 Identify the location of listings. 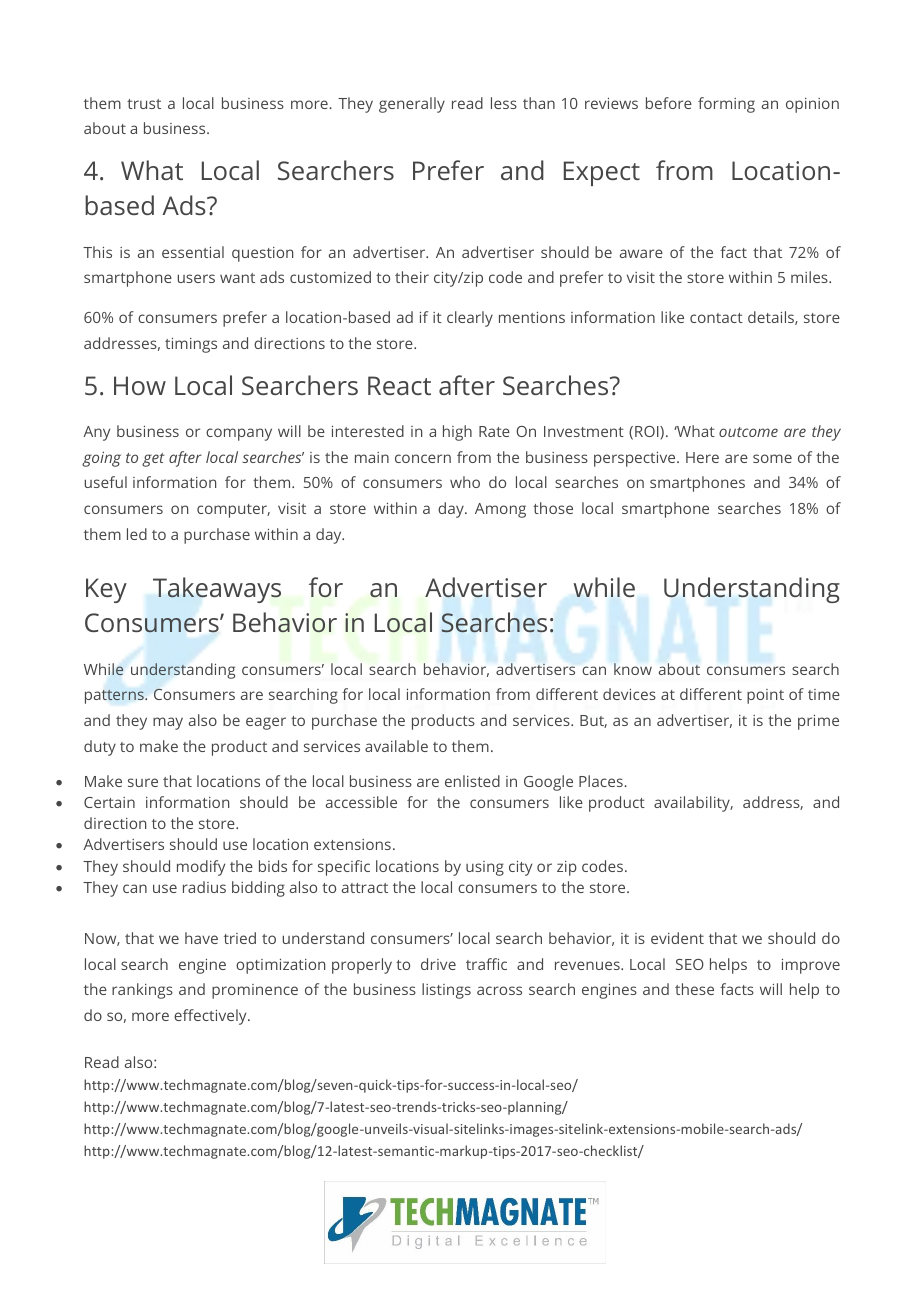
(446, 991).
